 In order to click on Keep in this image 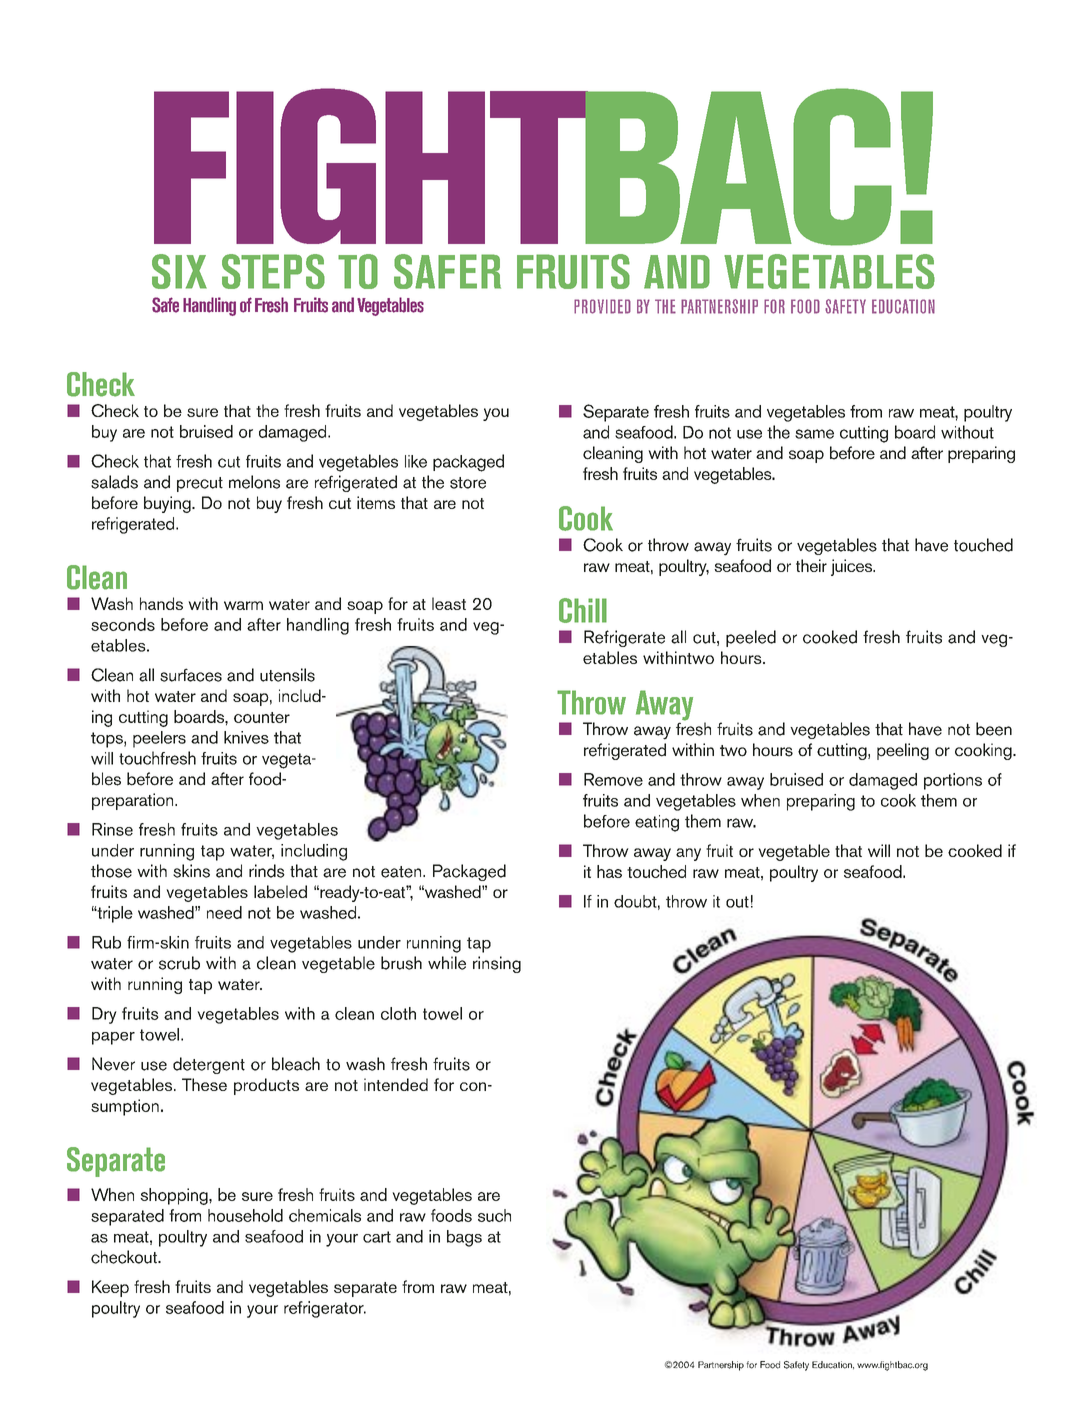, I will do `click(110, 1288)`.
